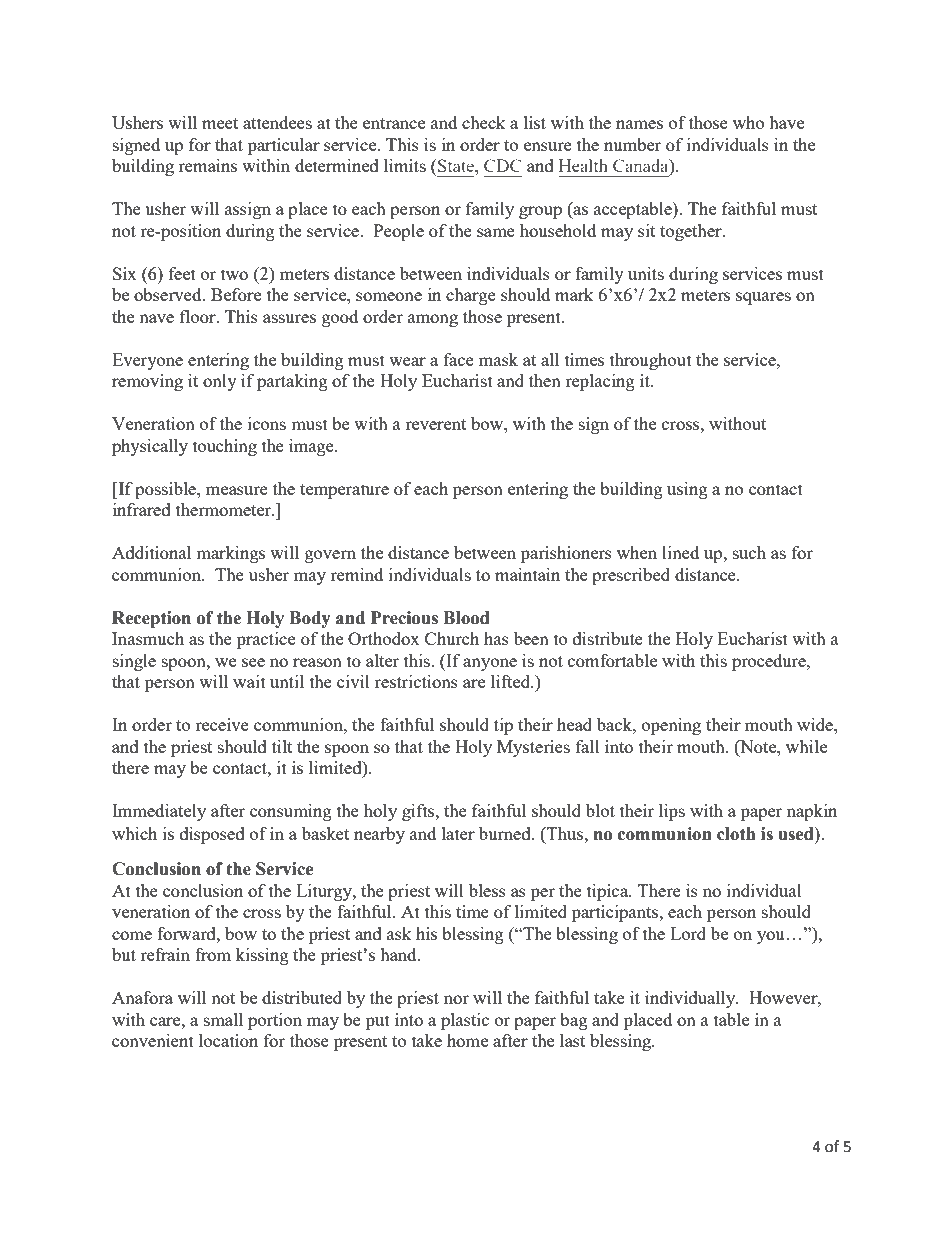 The width and height of the image is (952, 1233). Describe the element at coordinates (748, 122) in the image. I see `who` at that location.
